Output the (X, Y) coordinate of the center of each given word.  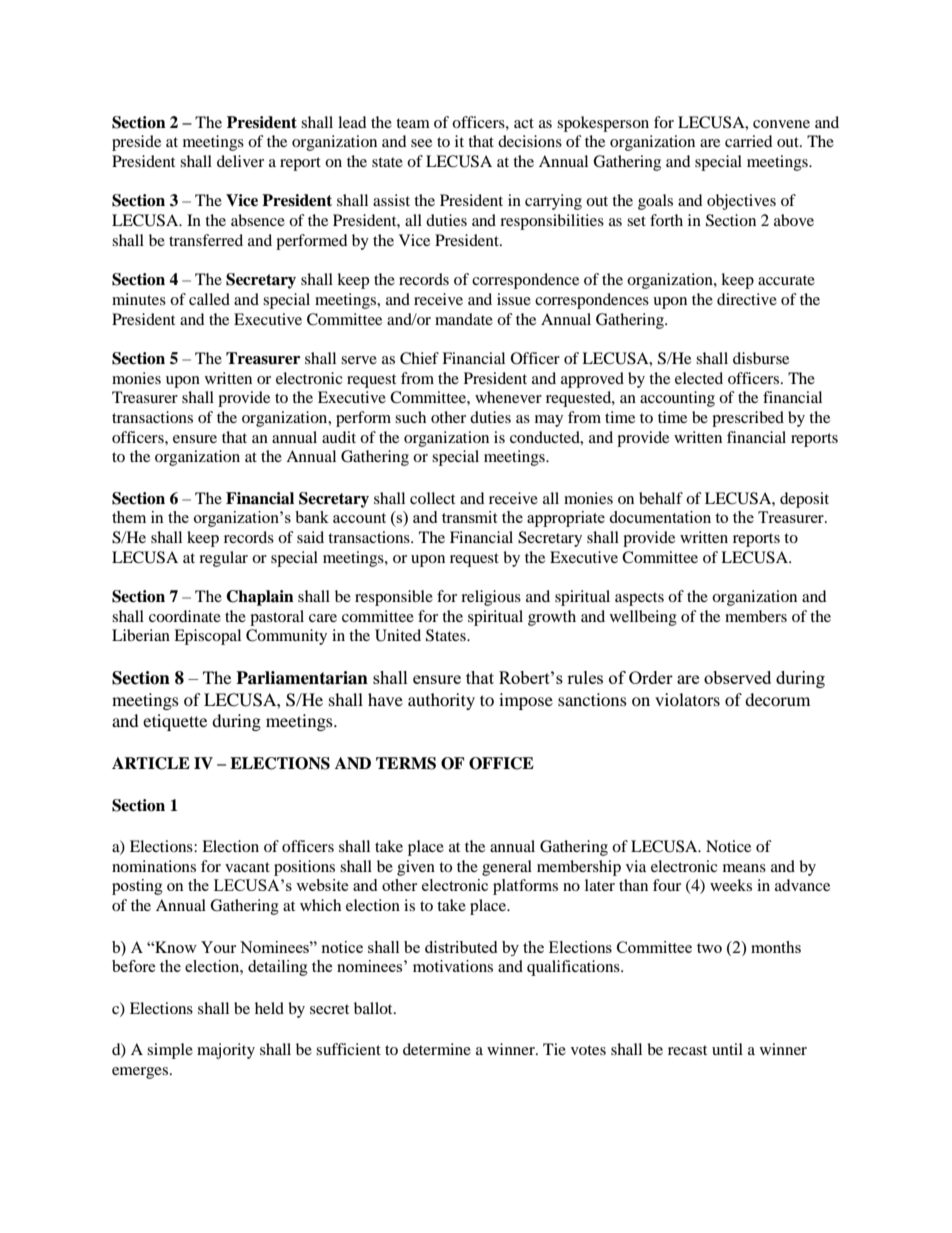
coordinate (185, 616)
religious (491, 598)
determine (437, 1049)
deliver (240, 161)
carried (749, 141)
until (727, 1049)
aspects (639, 599)
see (421, 143)
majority (226, 1051)
